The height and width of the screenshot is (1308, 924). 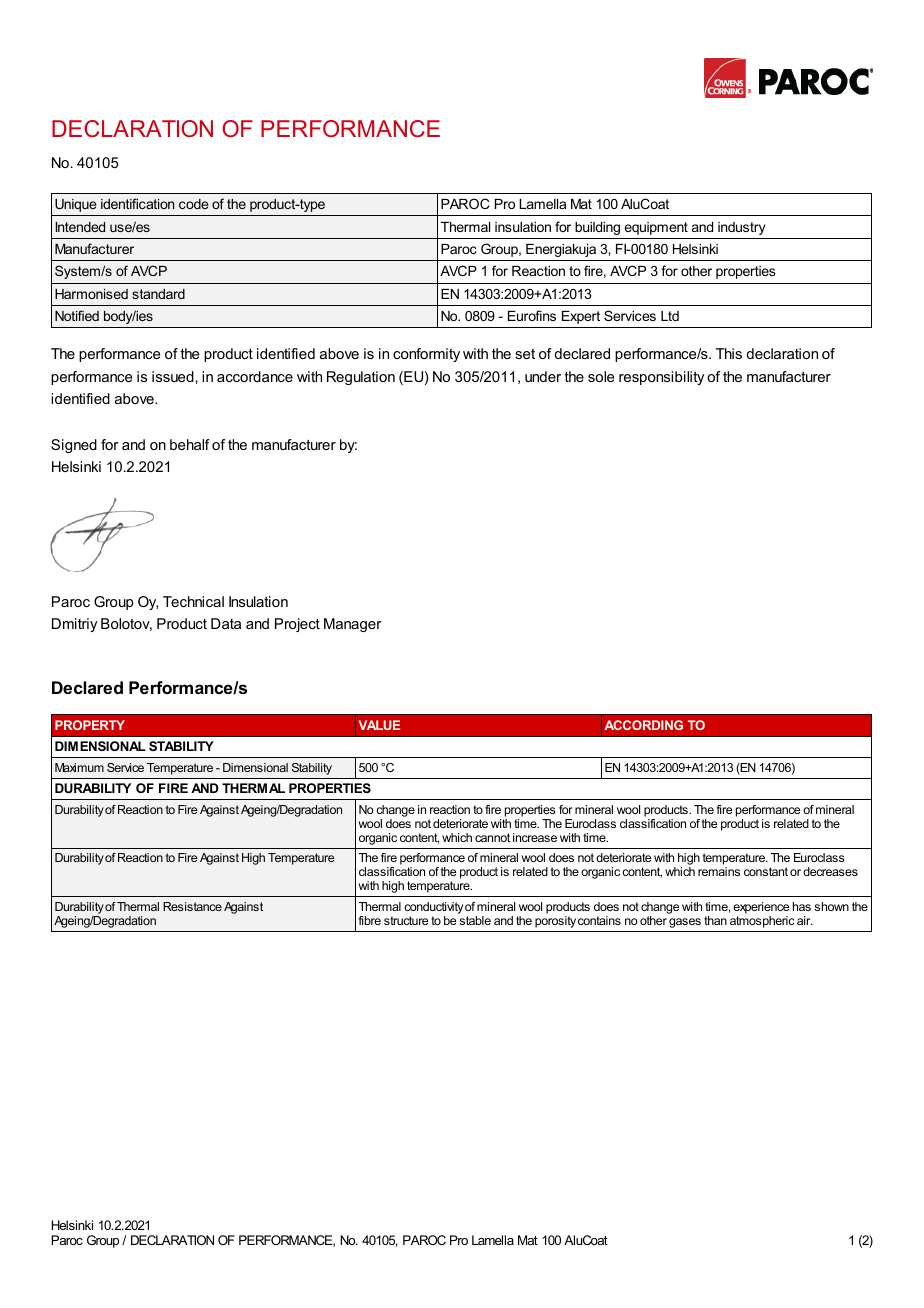 I want to click on Manager, so click(x=353, y=625).
